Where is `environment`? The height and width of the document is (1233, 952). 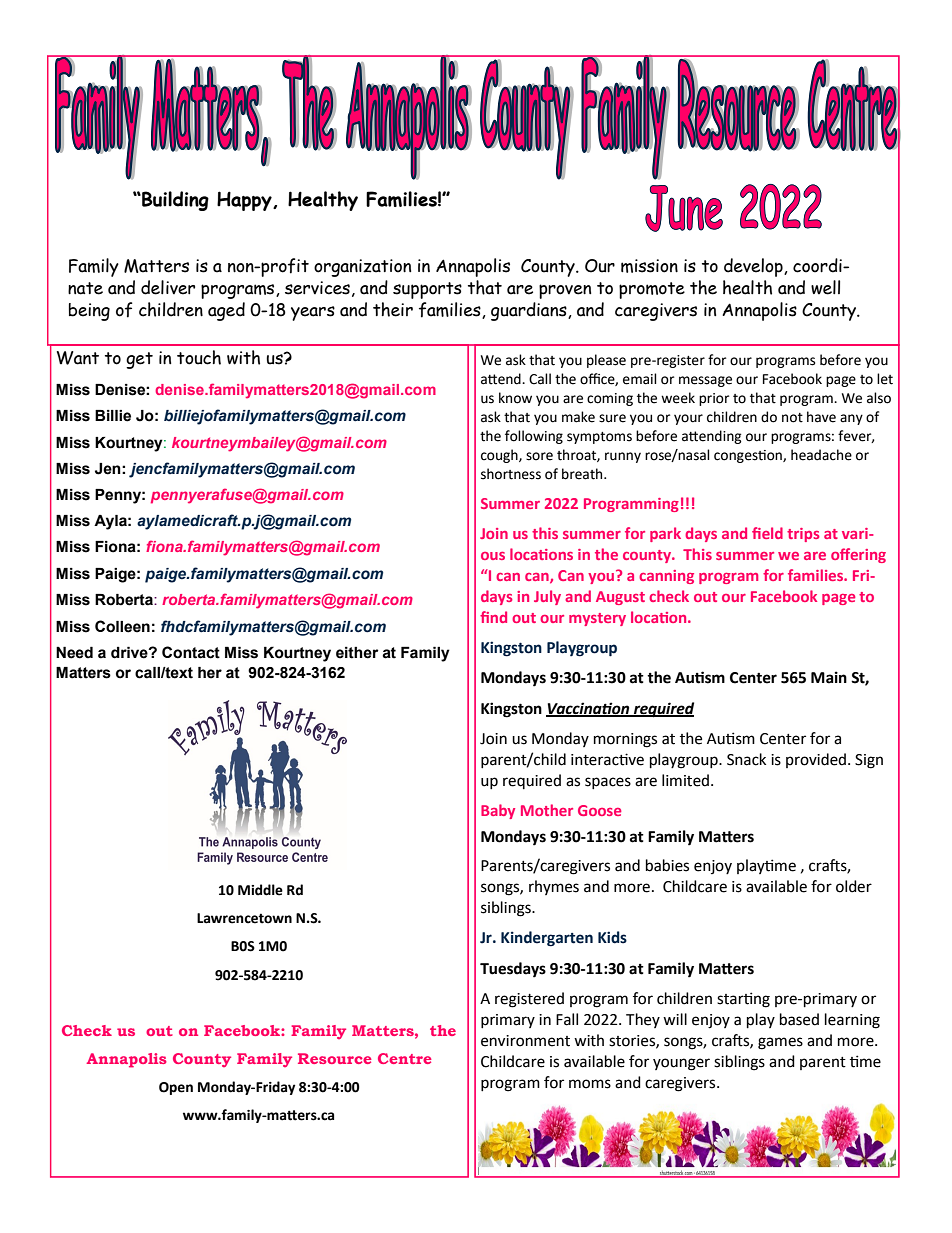
environment is located at coordinates (525, 1041).
